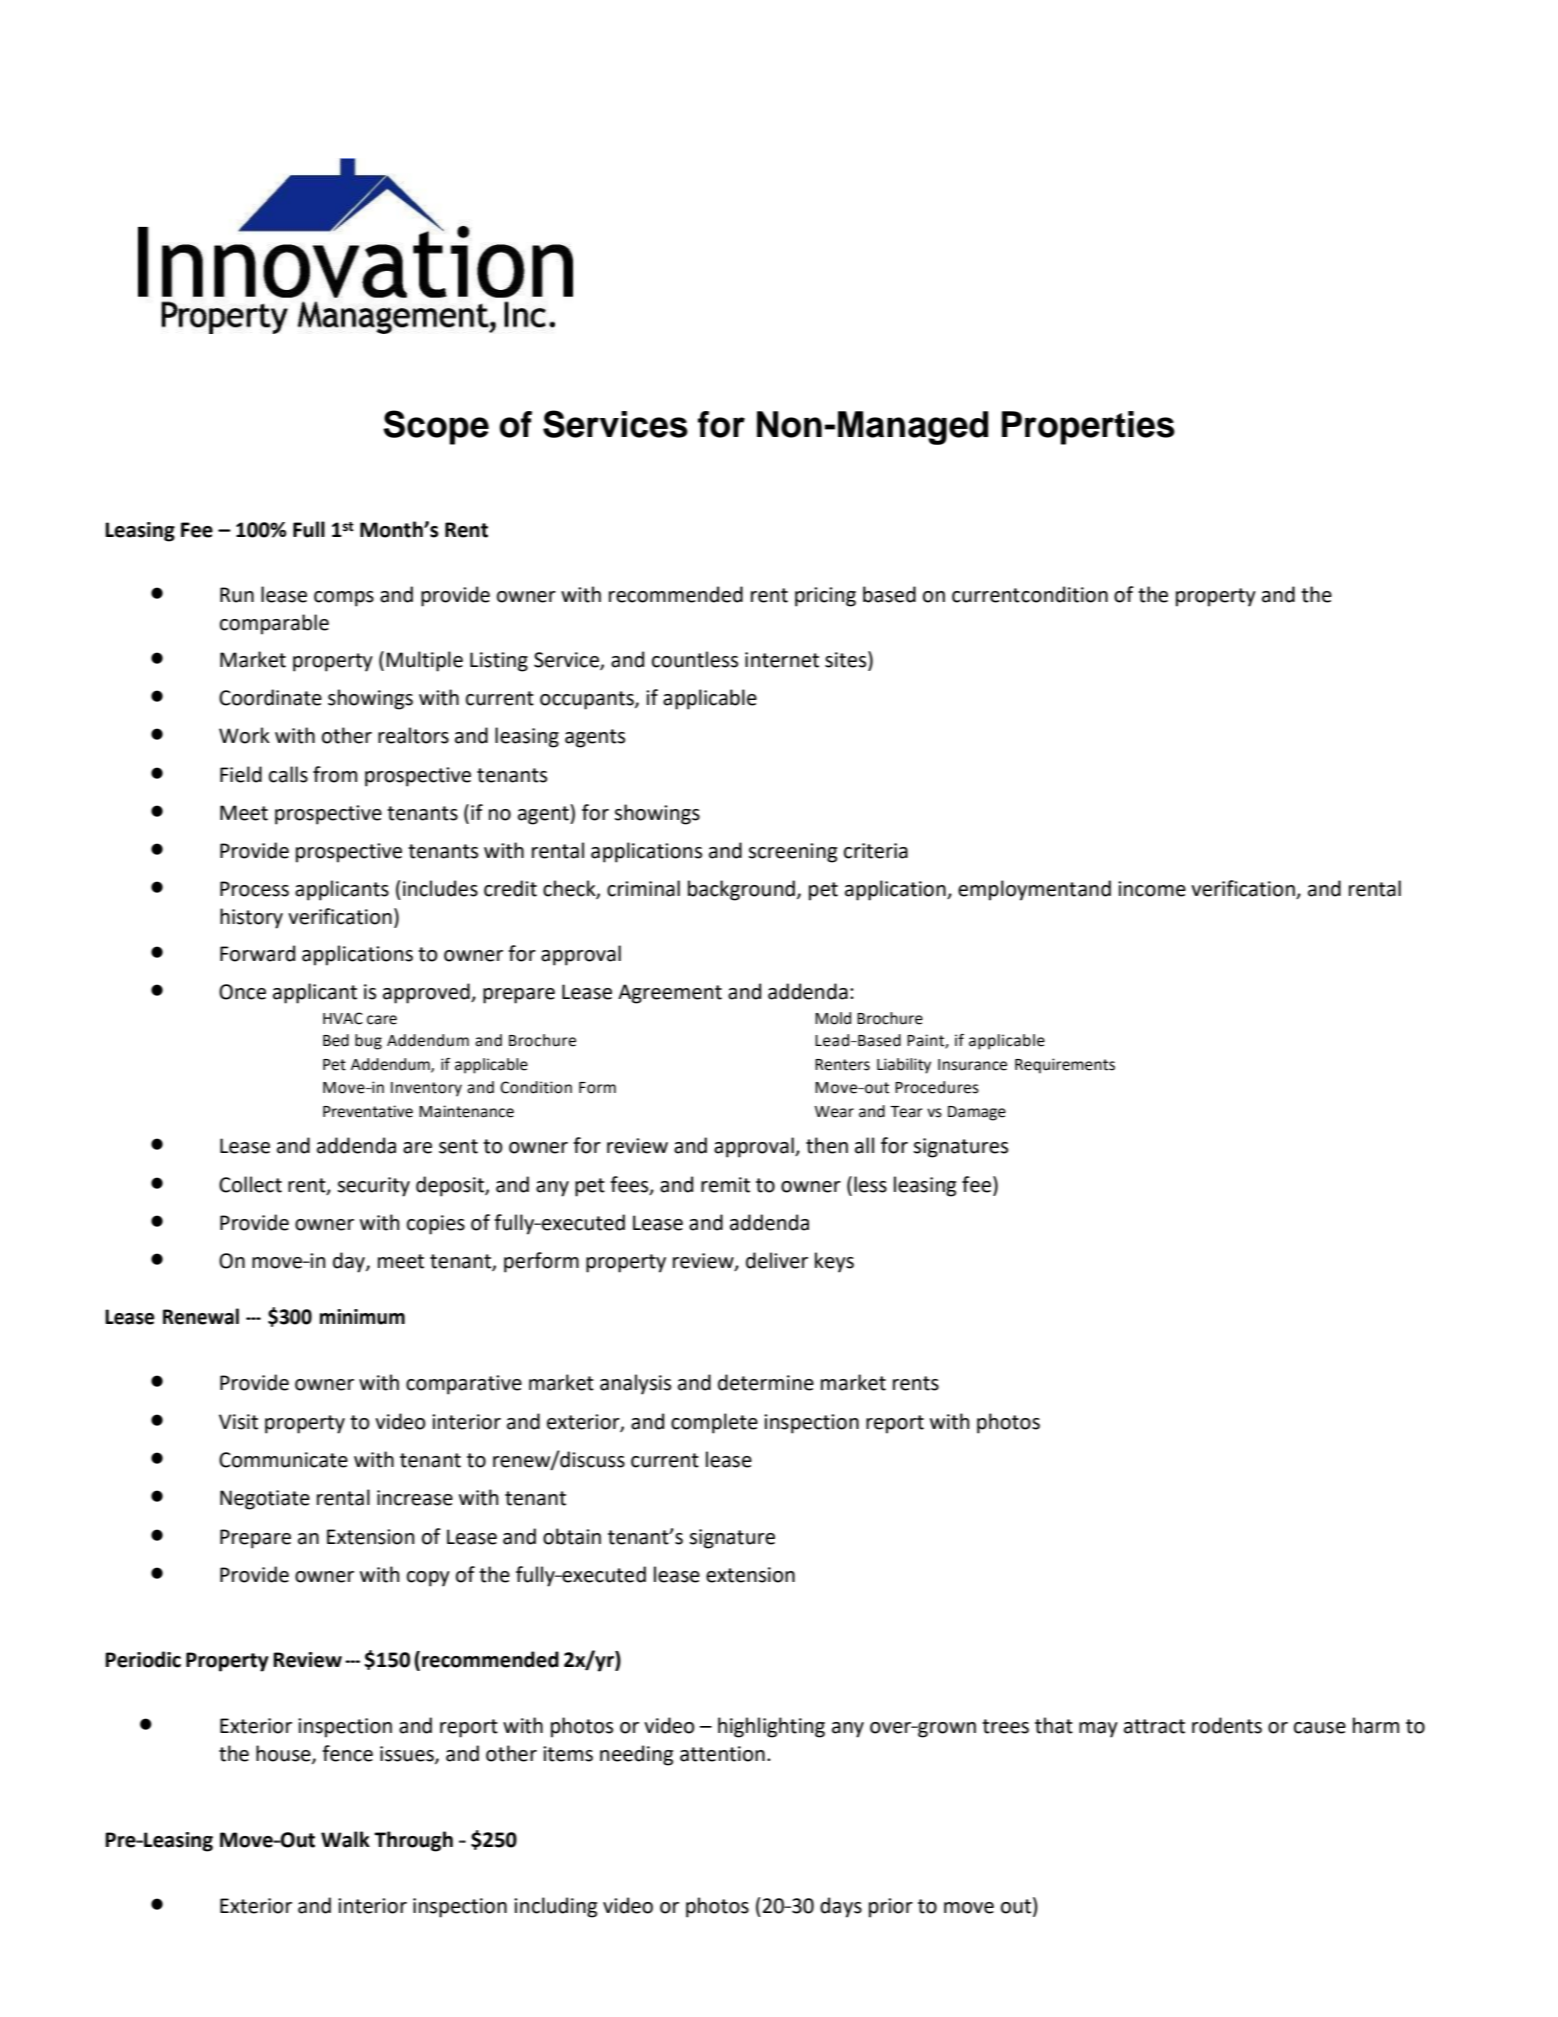 The image size is (1558, 2017). Describe the element at coordinates (1152, 889) in the screenshot. I see `income` at that location.
